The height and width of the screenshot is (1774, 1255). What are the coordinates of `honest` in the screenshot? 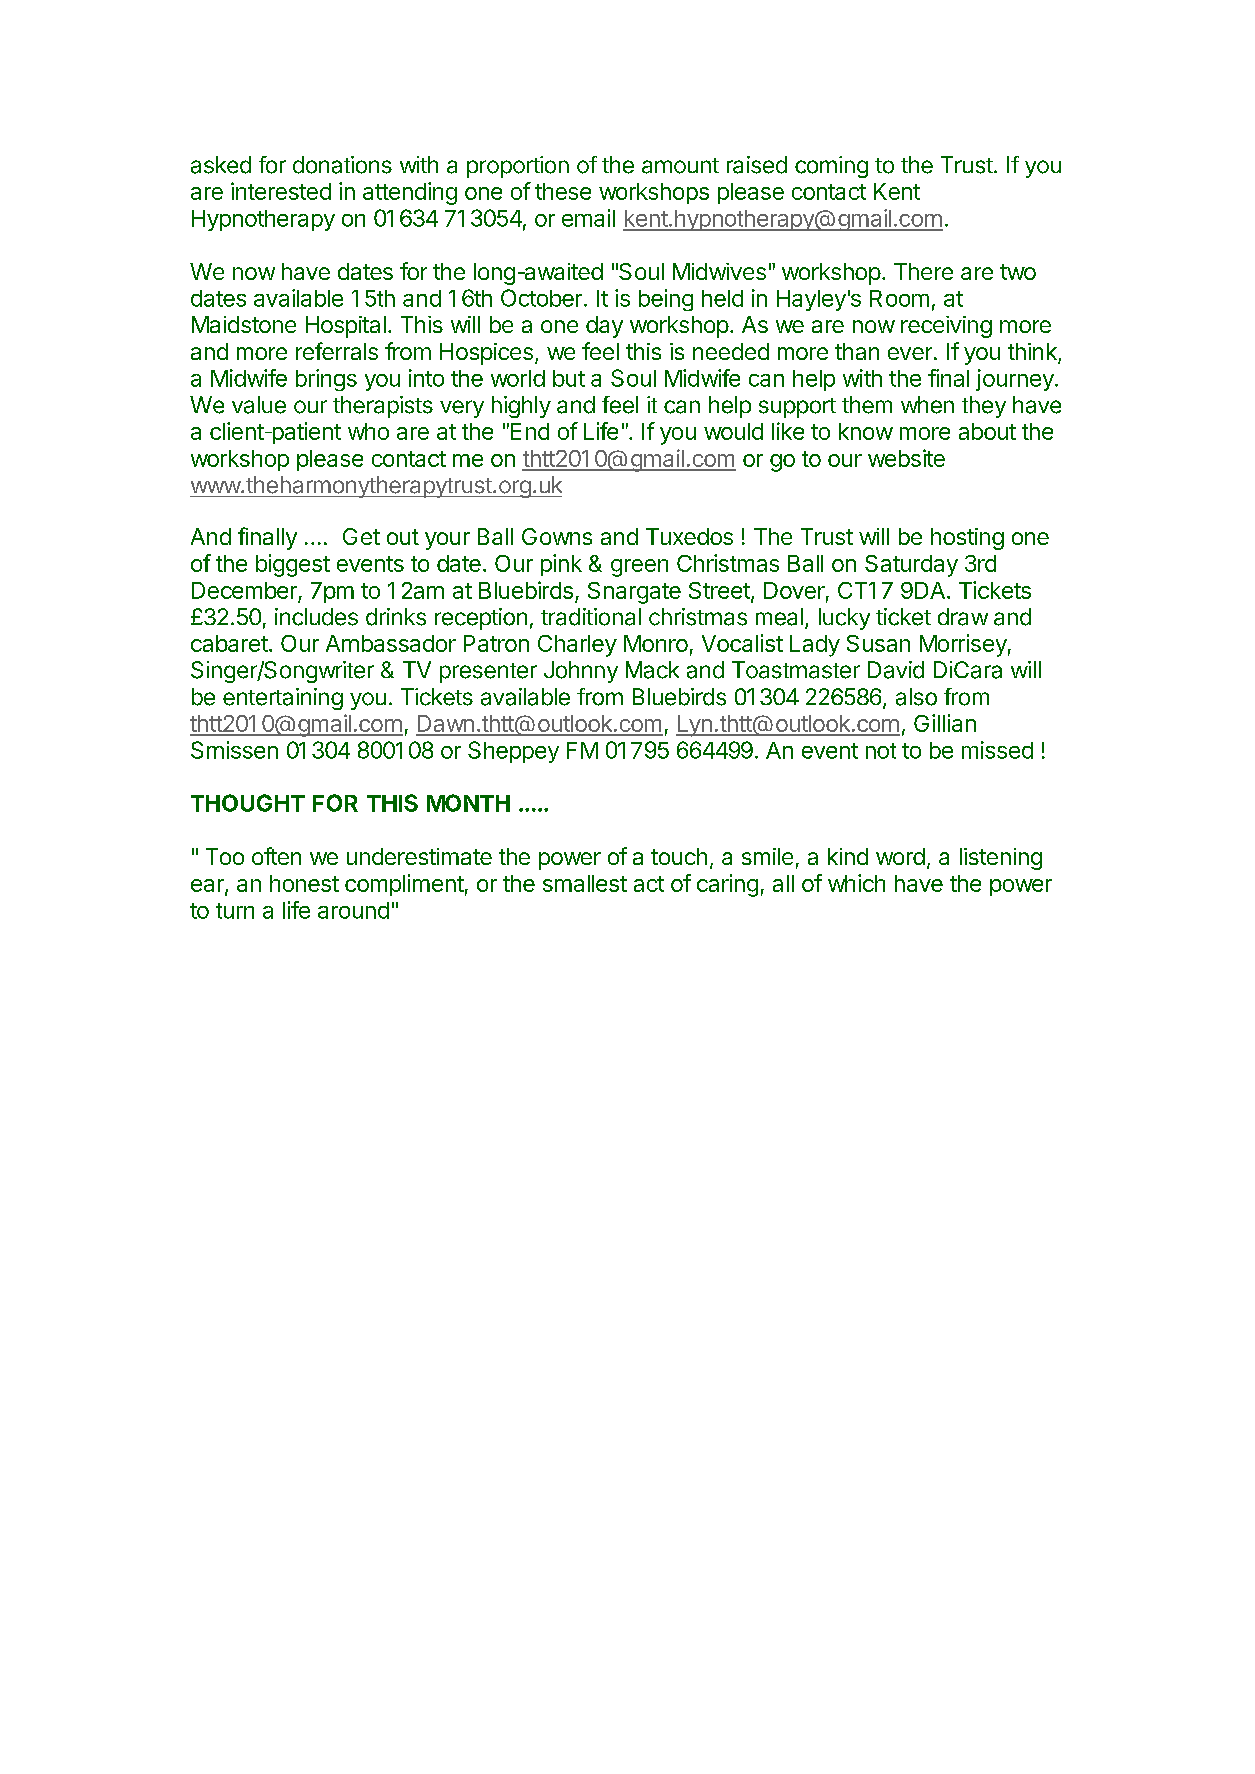 It's located at (304, 883).
